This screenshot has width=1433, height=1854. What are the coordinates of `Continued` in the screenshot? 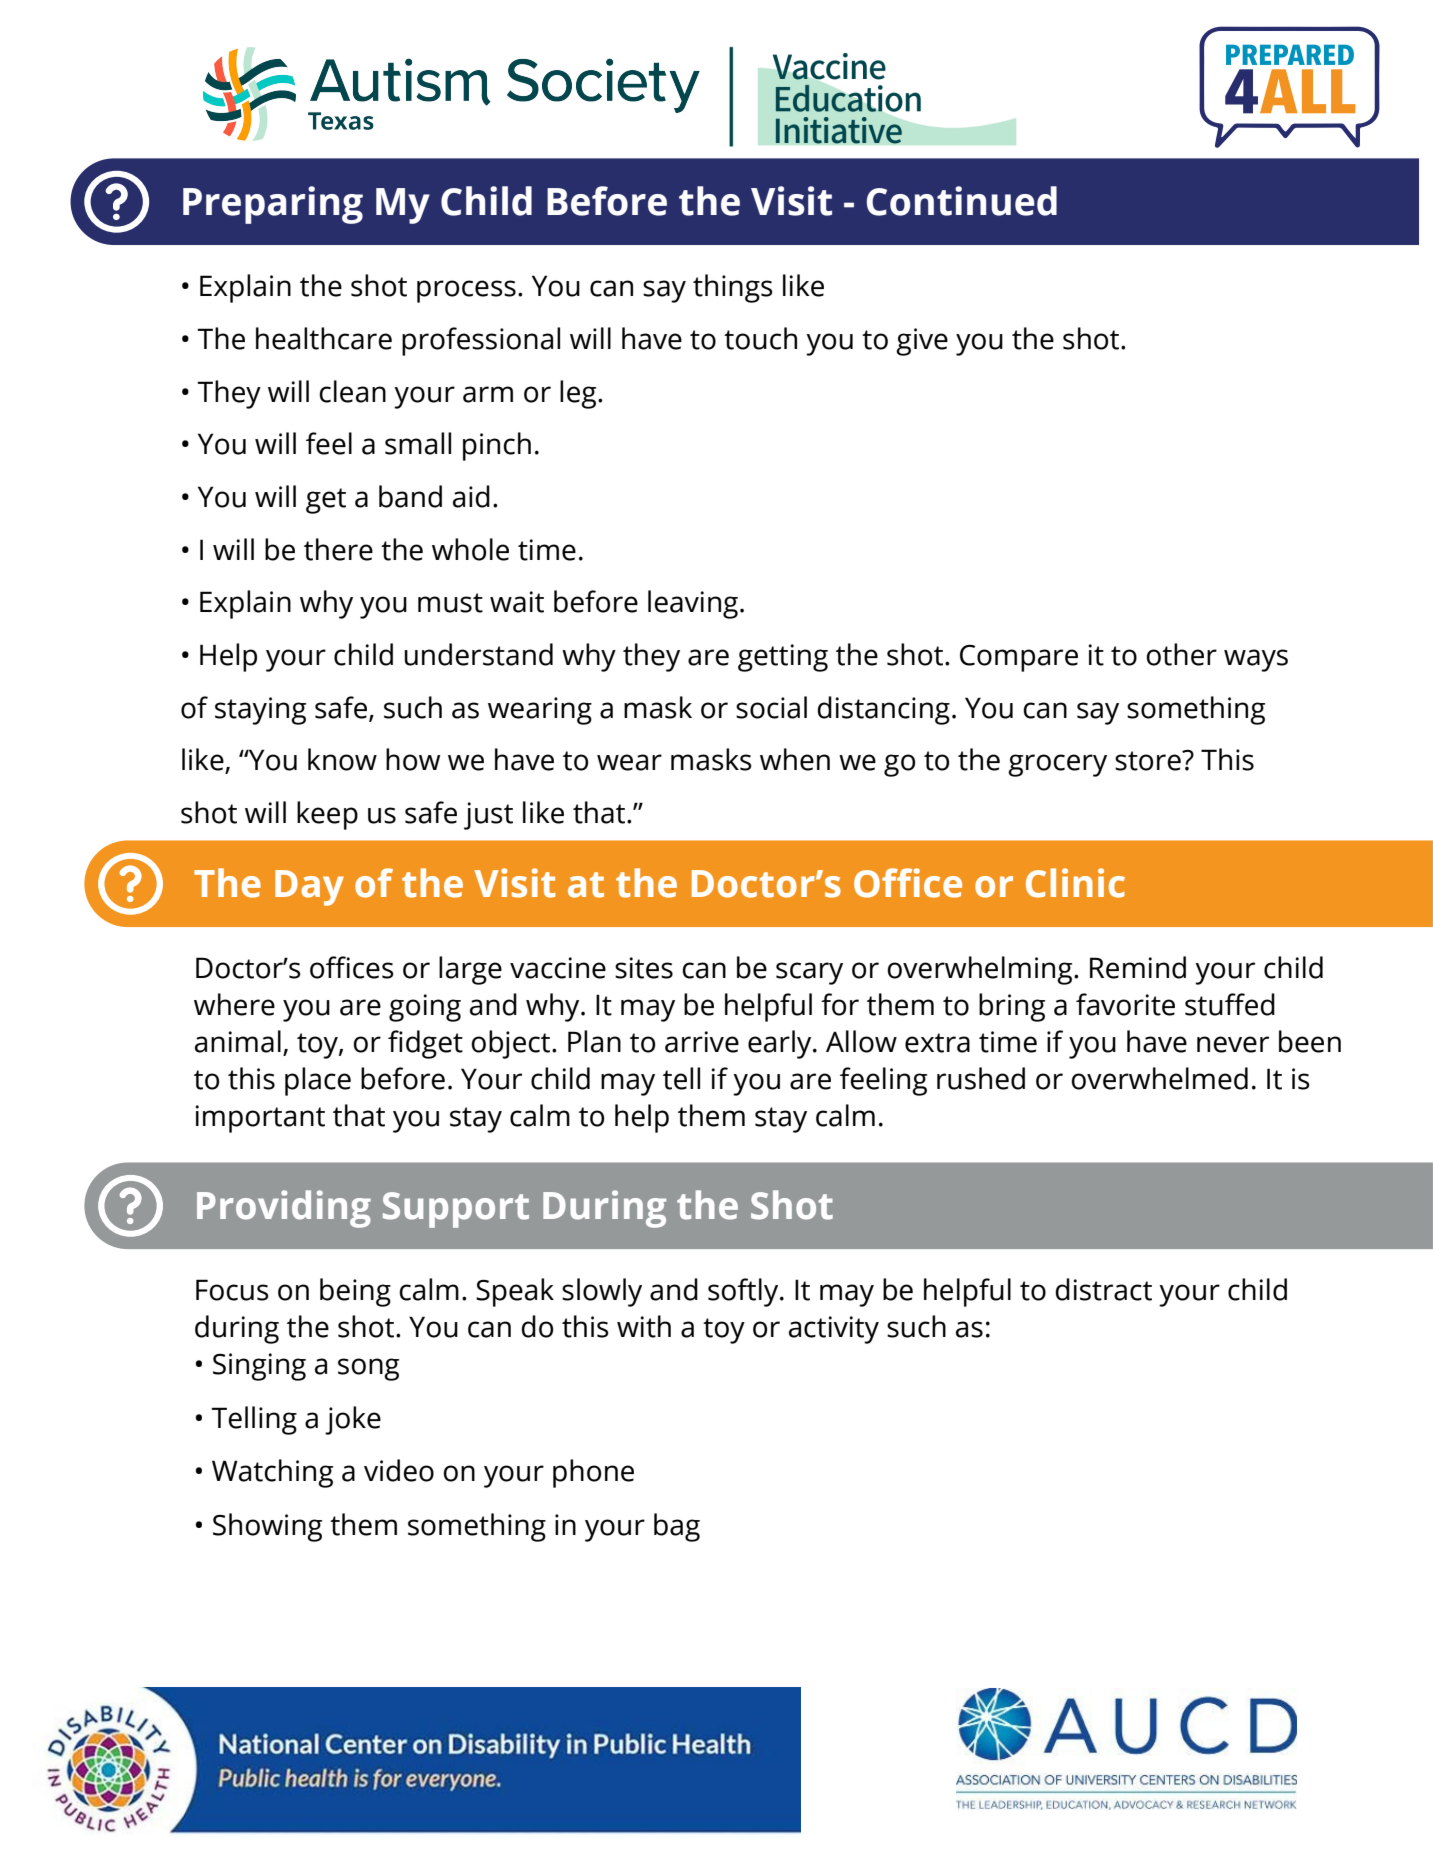 It's located at (962, 201).
